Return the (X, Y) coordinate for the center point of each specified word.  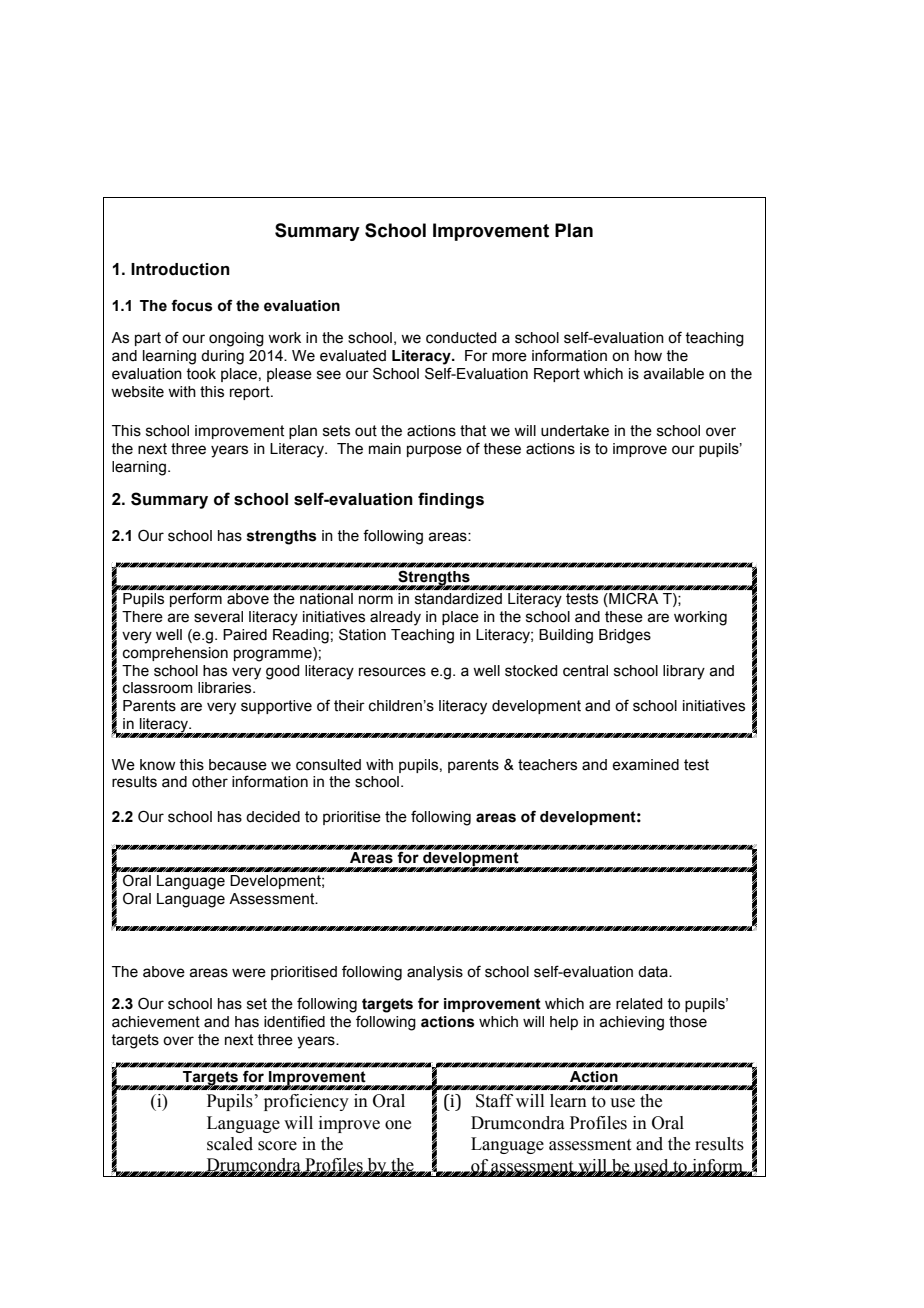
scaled (230, 1144)
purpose (434, 451)
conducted (461, 338)
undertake (575, 431)
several (218, 617)
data (654, 972)
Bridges (625, 636)
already (395, 618)
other (210, 782)
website (137, 392)
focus (192, 305)
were (249, 973)
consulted (328, 765)
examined (645, 765)
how (648, 356)
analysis (435, 973)
